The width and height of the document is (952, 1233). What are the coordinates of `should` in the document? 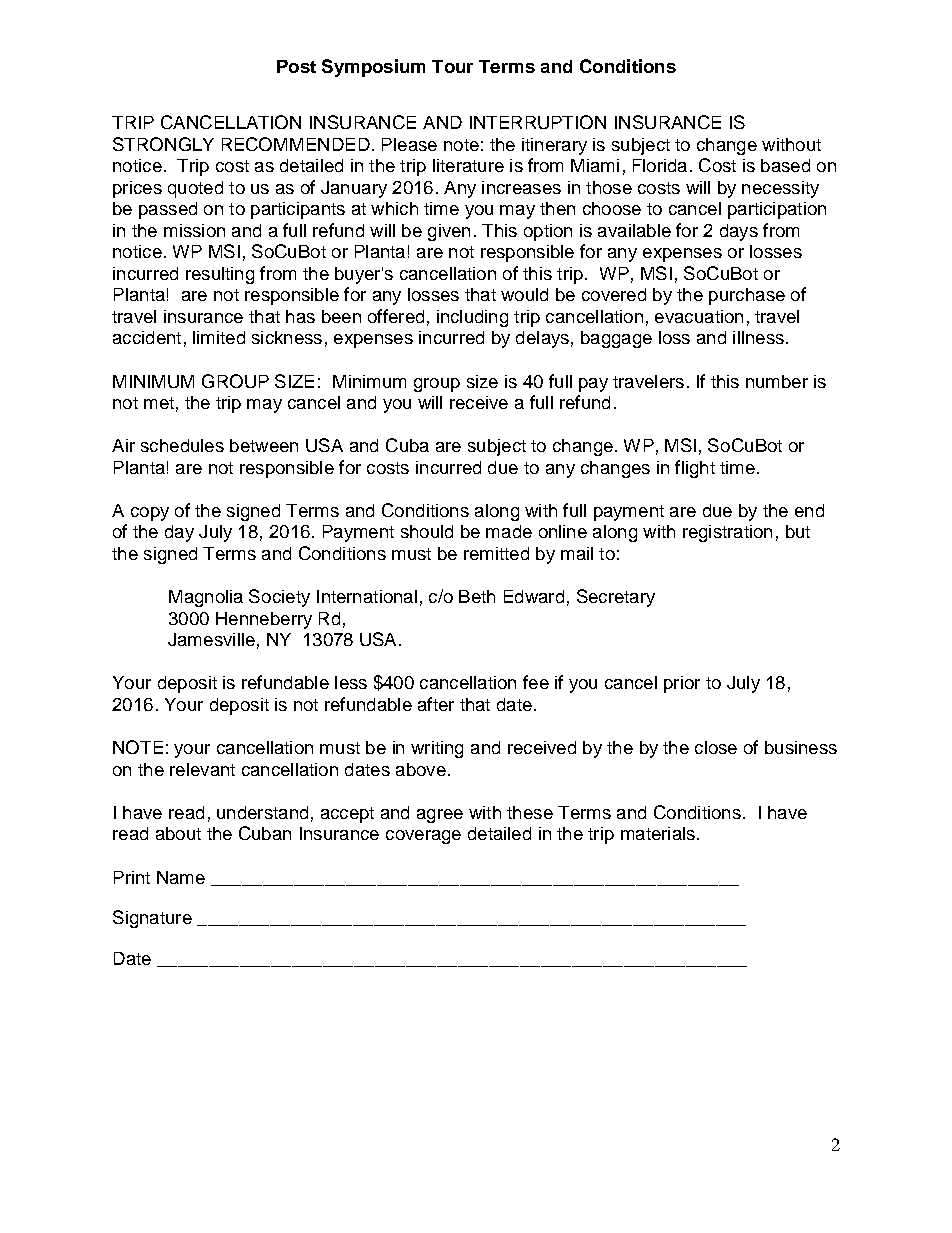 It's located at (427, 531).
